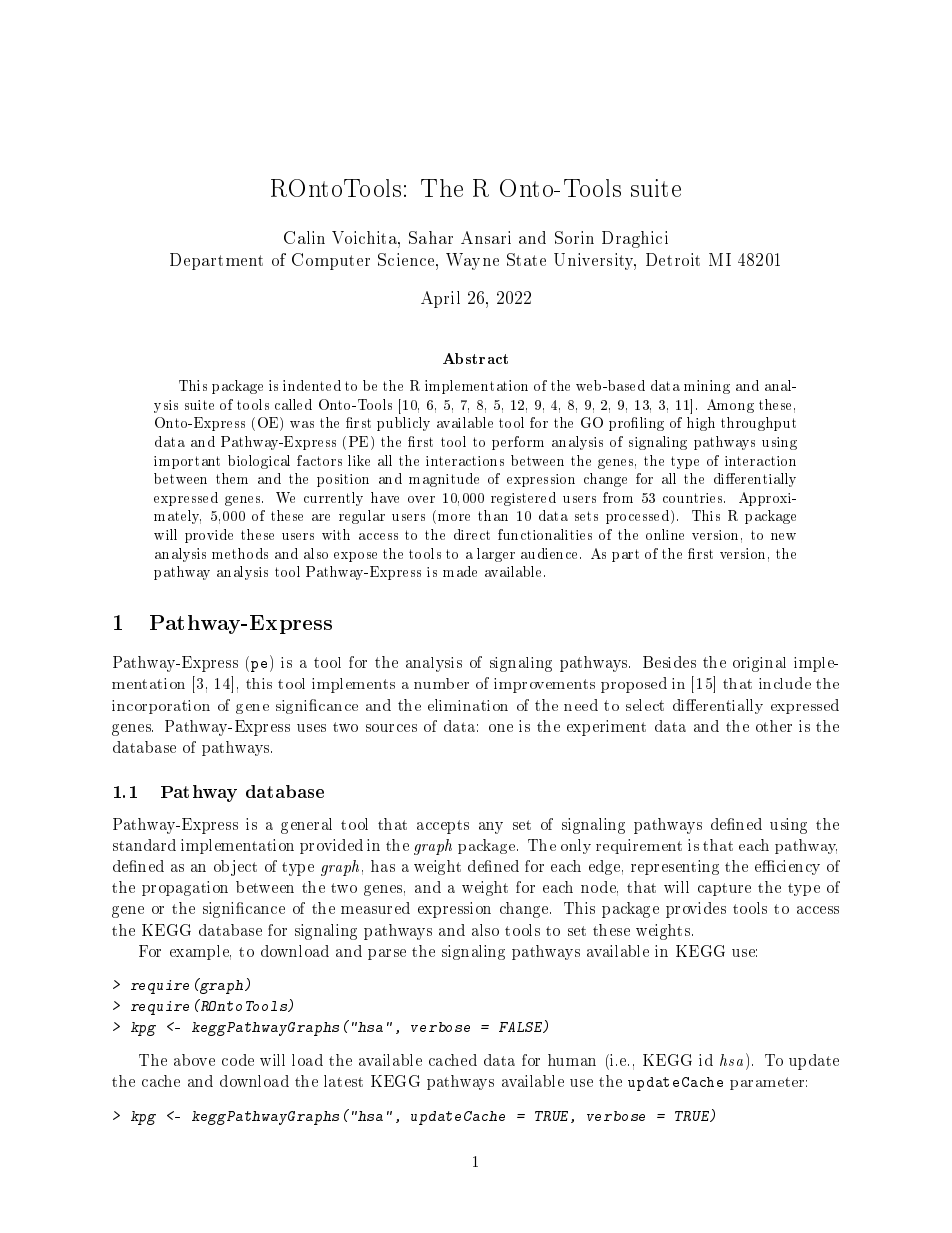 The height and width of the page is (1233, 952). Describe the element at coordinates (572, 1060) in the page. I see `human` at that location.
